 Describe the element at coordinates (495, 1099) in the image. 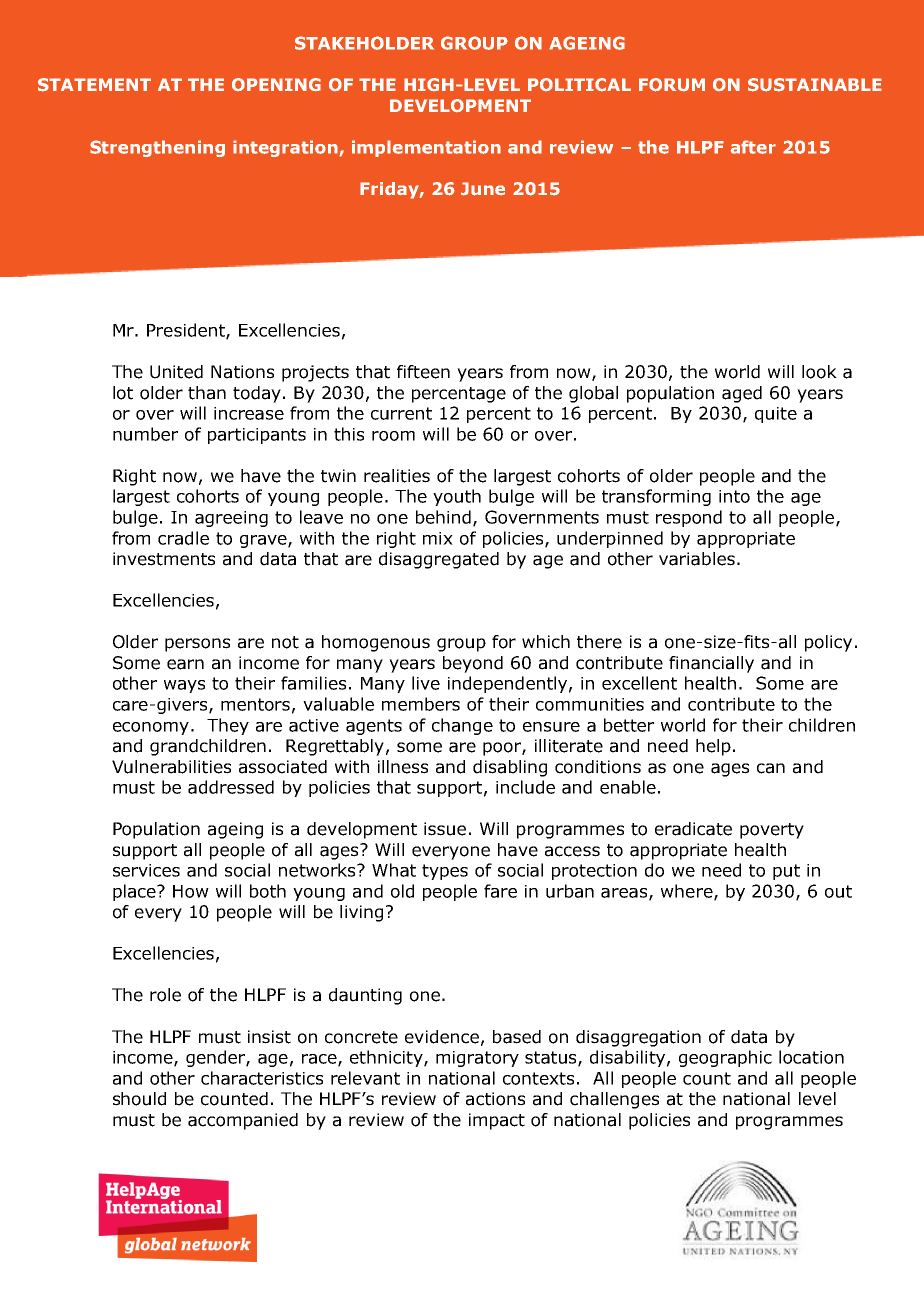

I see `actions` at that location.
